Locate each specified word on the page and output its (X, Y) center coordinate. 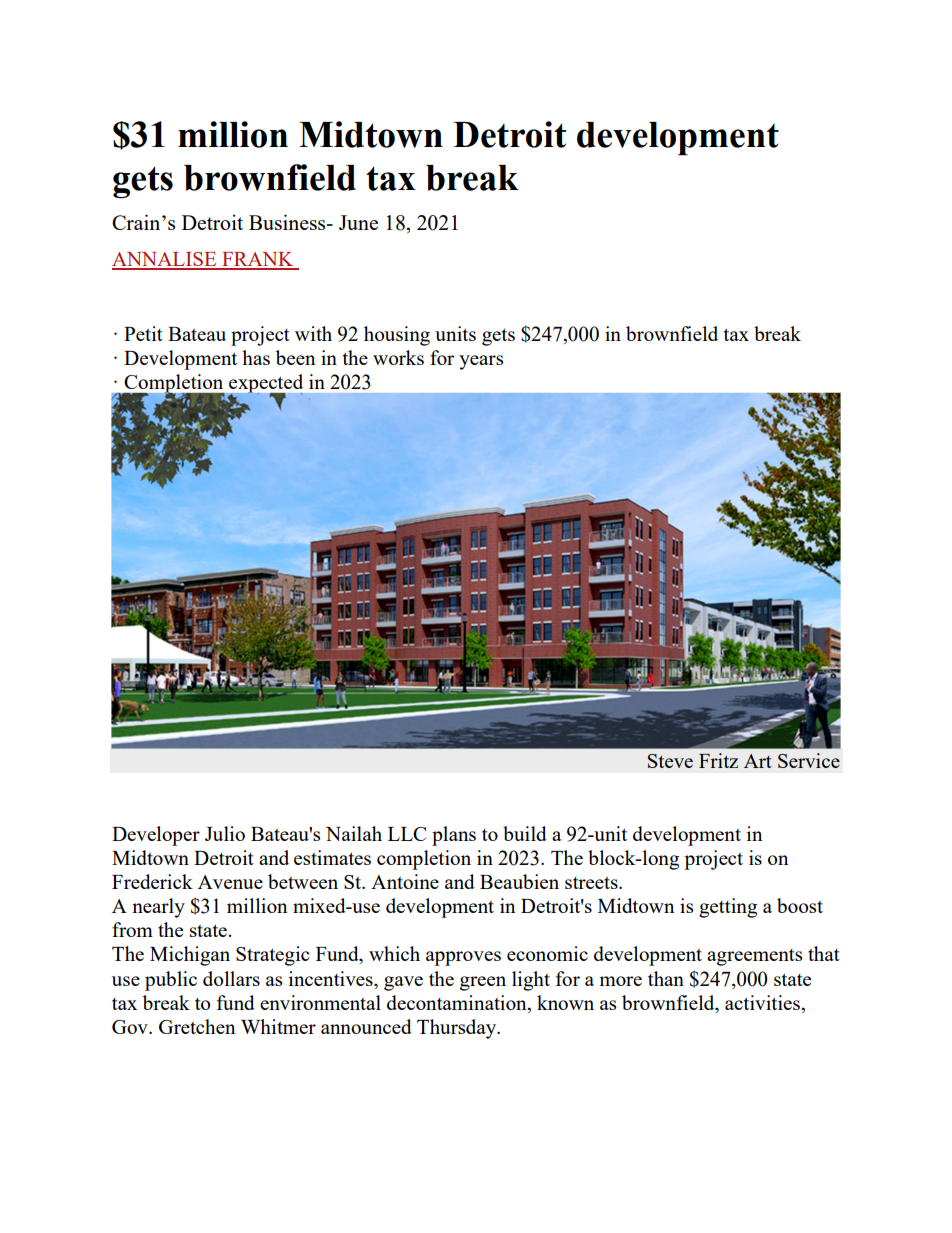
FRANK (258, 260)
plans (454, 836)
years (481, 362)
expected (265, 385)
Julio (225, 833)
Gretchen (197, 1026)
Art (758, 761)
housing (397, 336)
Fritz (718, 760)
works (398, 357)
